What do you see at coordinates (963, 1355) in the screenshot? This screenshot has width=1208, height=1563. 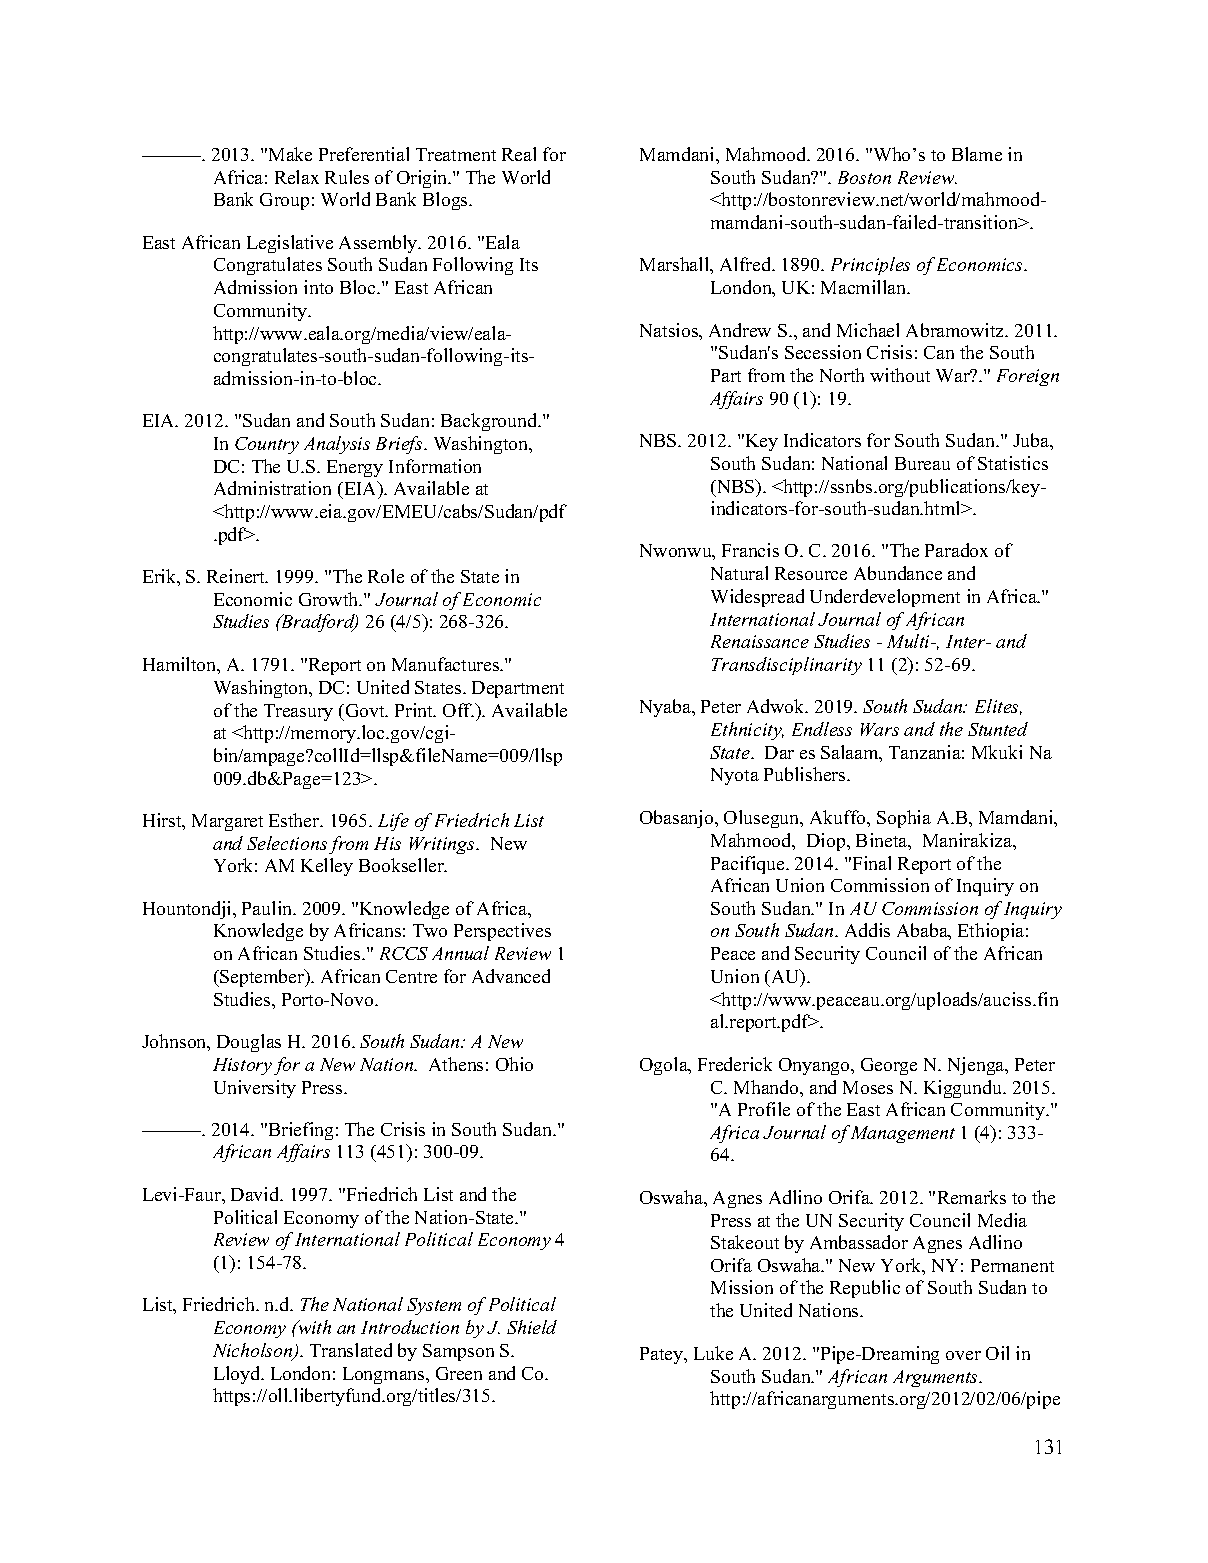 I see `over` at bounding box center [963, 1355].
